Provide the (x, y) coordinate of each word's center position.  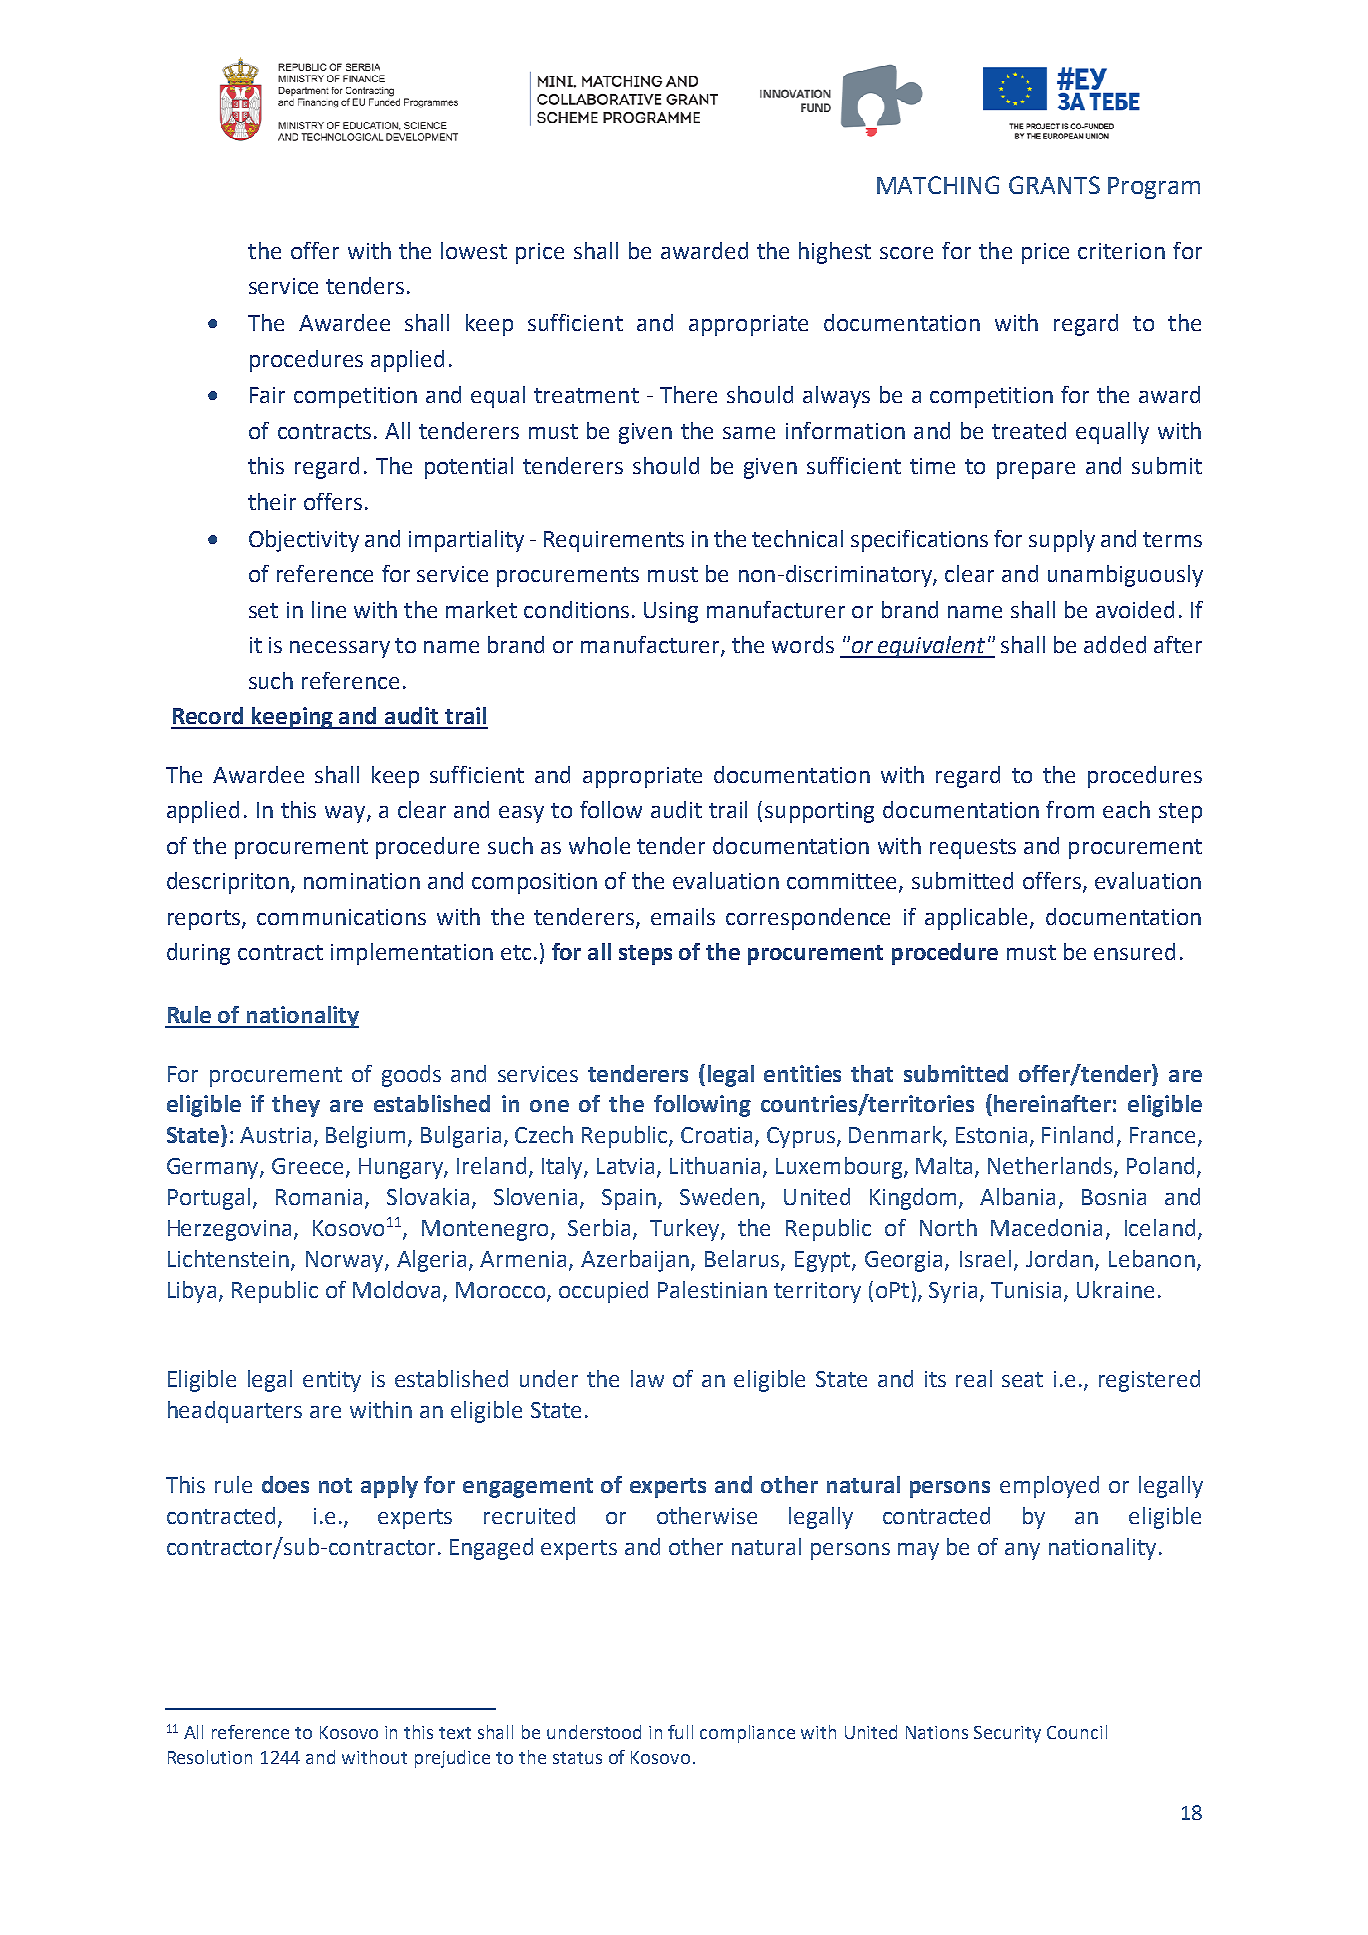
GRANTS (1054, 185)
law (647, 1378)
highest (835, 253)
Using (671, 612)
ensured (1134, 951)
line (329, 609)
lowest (474, 250)
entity (332, 1381)
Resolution (210, 1757)
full (680, 1732)
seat (1022, 1379)
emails (683, 916)
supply (1062, 541)
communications (341, 917)
